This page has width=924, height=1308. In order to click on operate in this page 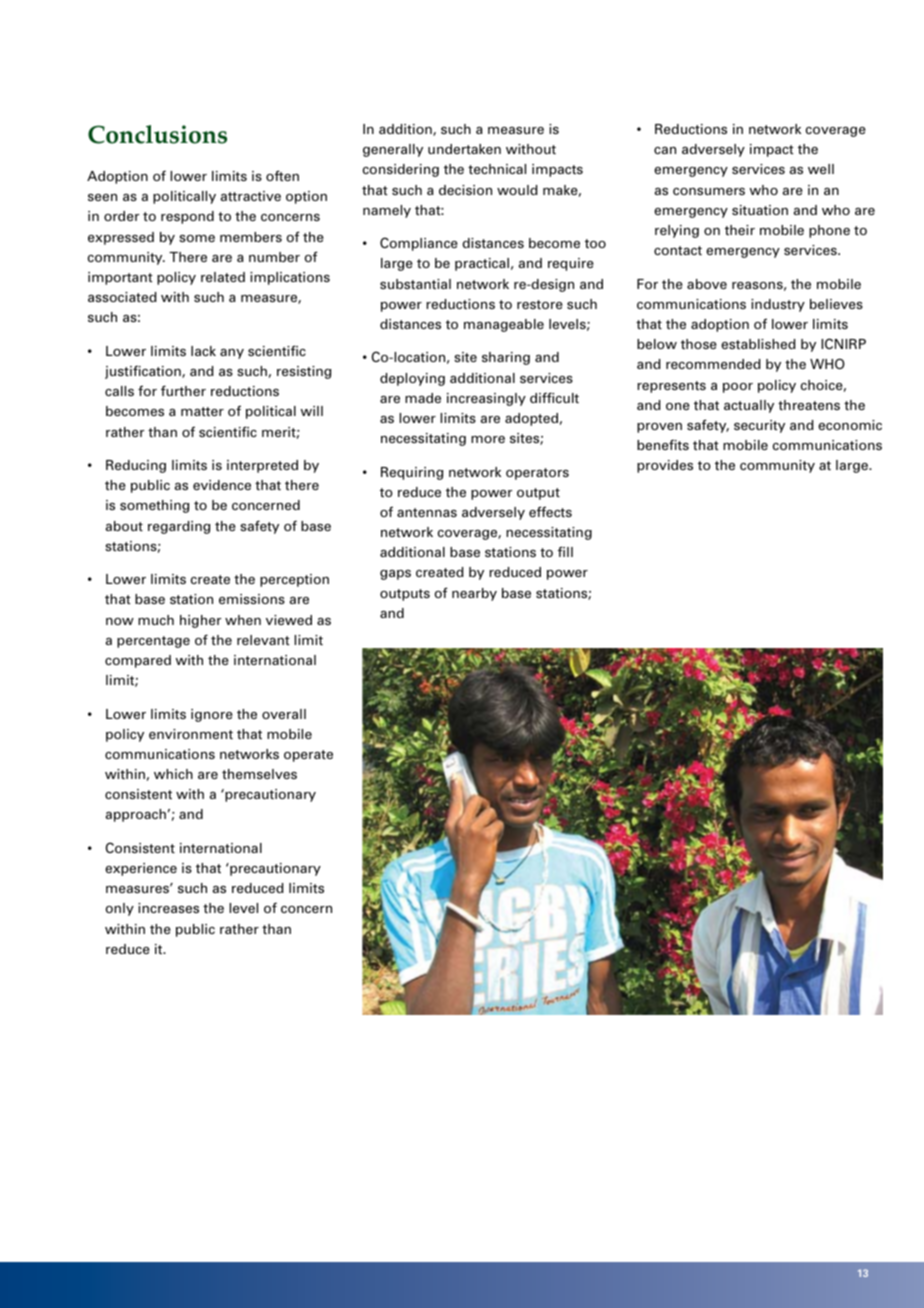, I will do `click(308, 756)`.
